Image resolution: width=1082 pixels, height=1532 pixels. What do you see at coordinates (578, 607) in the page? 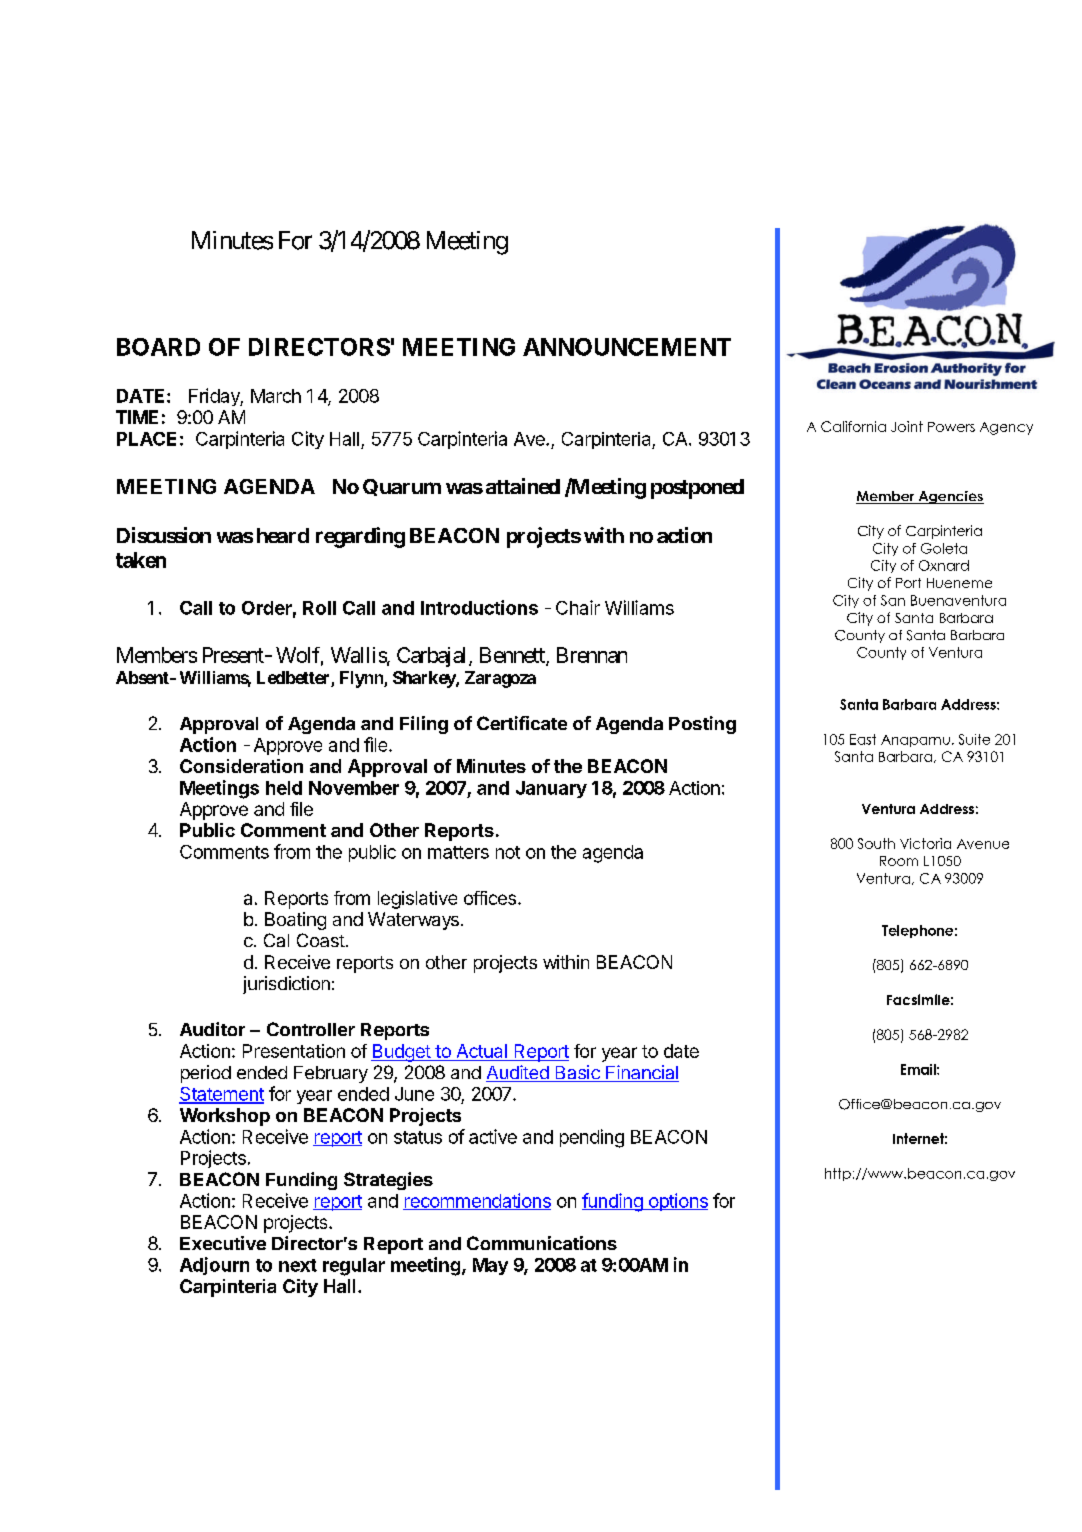
I see `Chair` at bounding box center [578, 607].
